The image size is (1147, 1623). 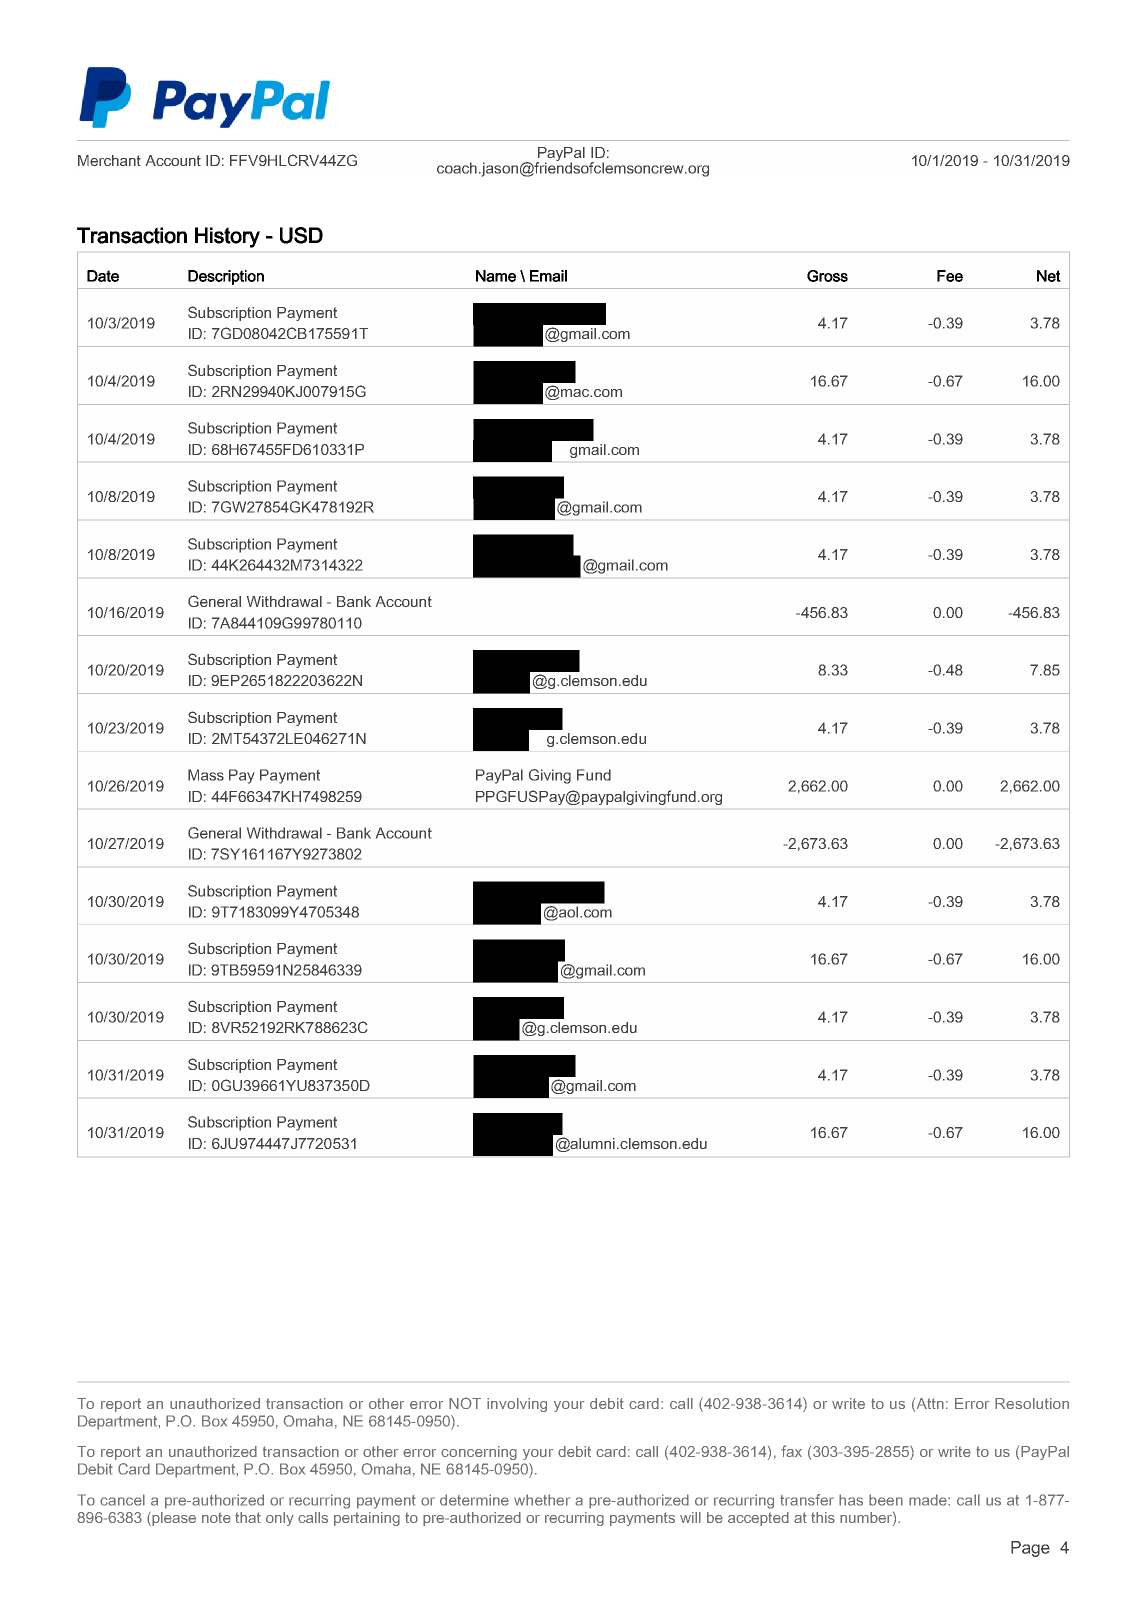 What do you see at coordinates (827, 276) in the screenshot?
I see `Gross` at bounding box center [827, 276].
